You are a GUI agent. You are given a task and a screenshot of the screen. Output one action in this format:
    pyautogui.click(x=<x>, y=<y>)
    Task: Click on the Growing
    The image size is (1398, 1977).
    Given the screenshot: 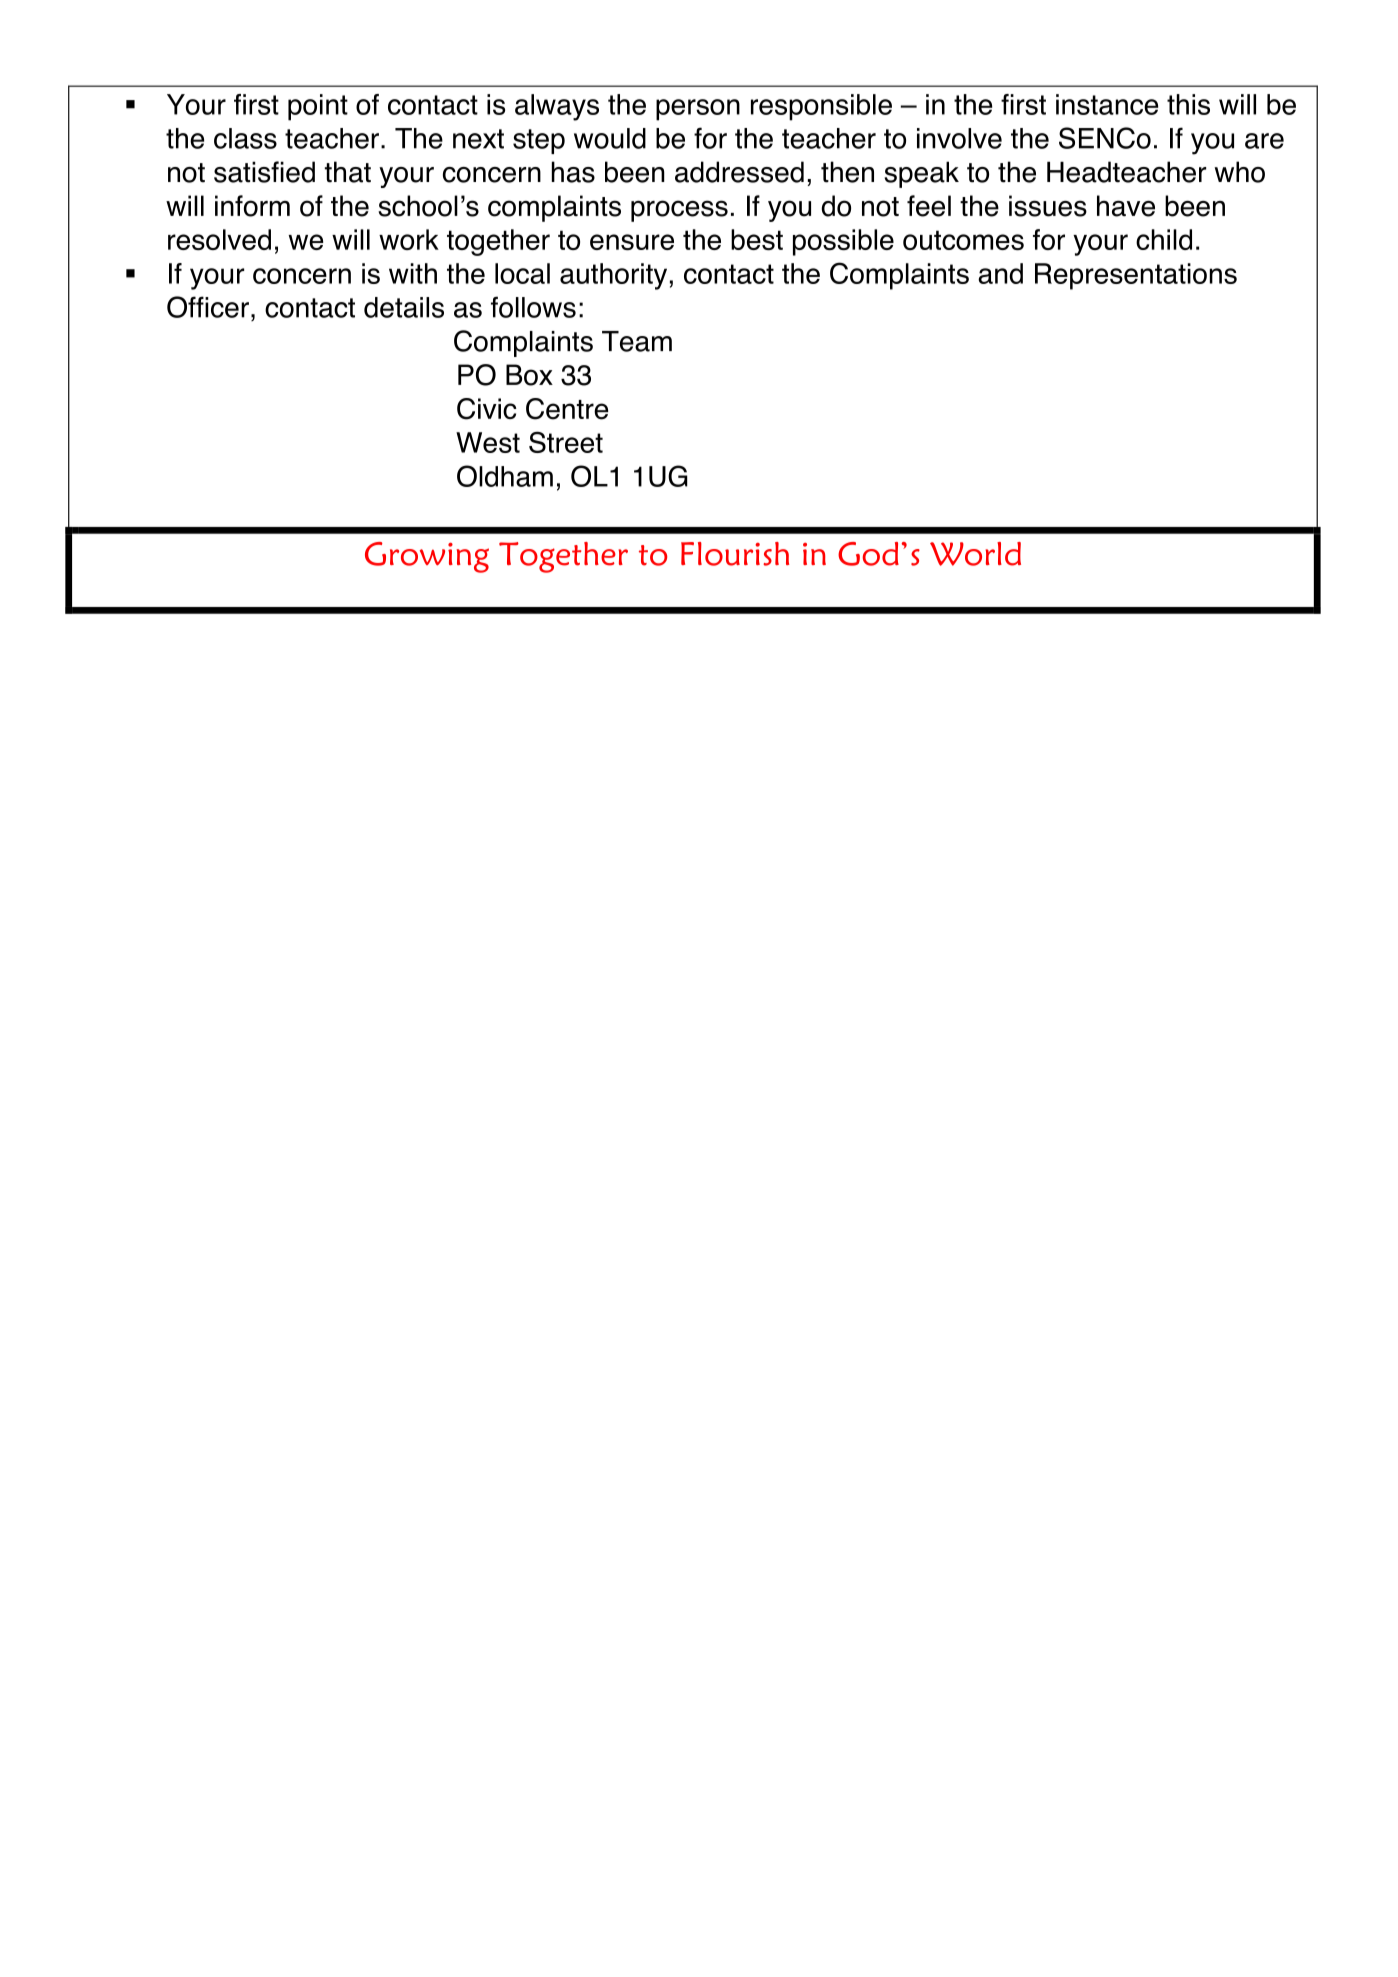 What is the action you would take?
    pyautogui.click(x=427, y=557)
